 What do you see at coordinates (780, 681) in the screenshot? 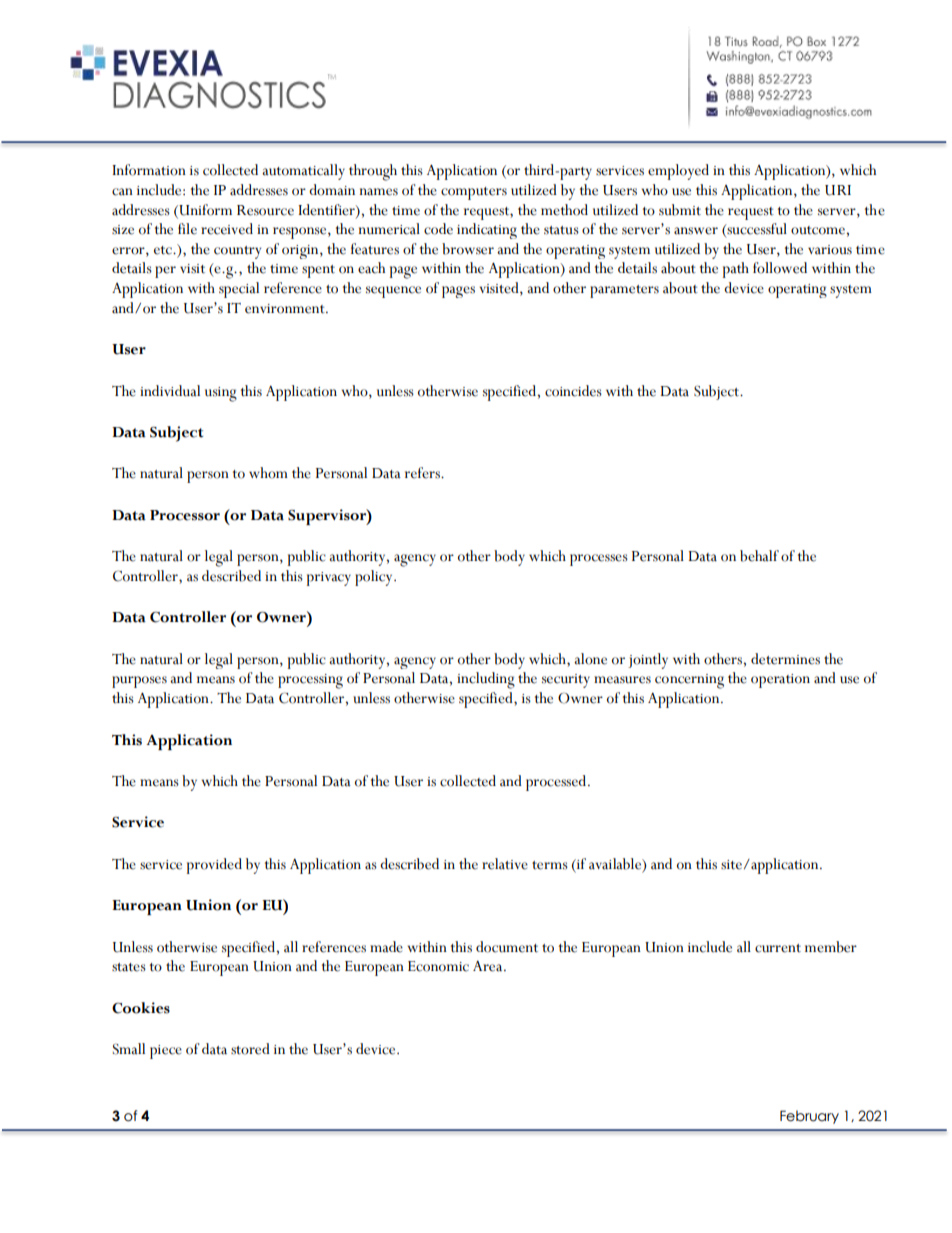
I see `operation` at bounding box center [780, 681].
